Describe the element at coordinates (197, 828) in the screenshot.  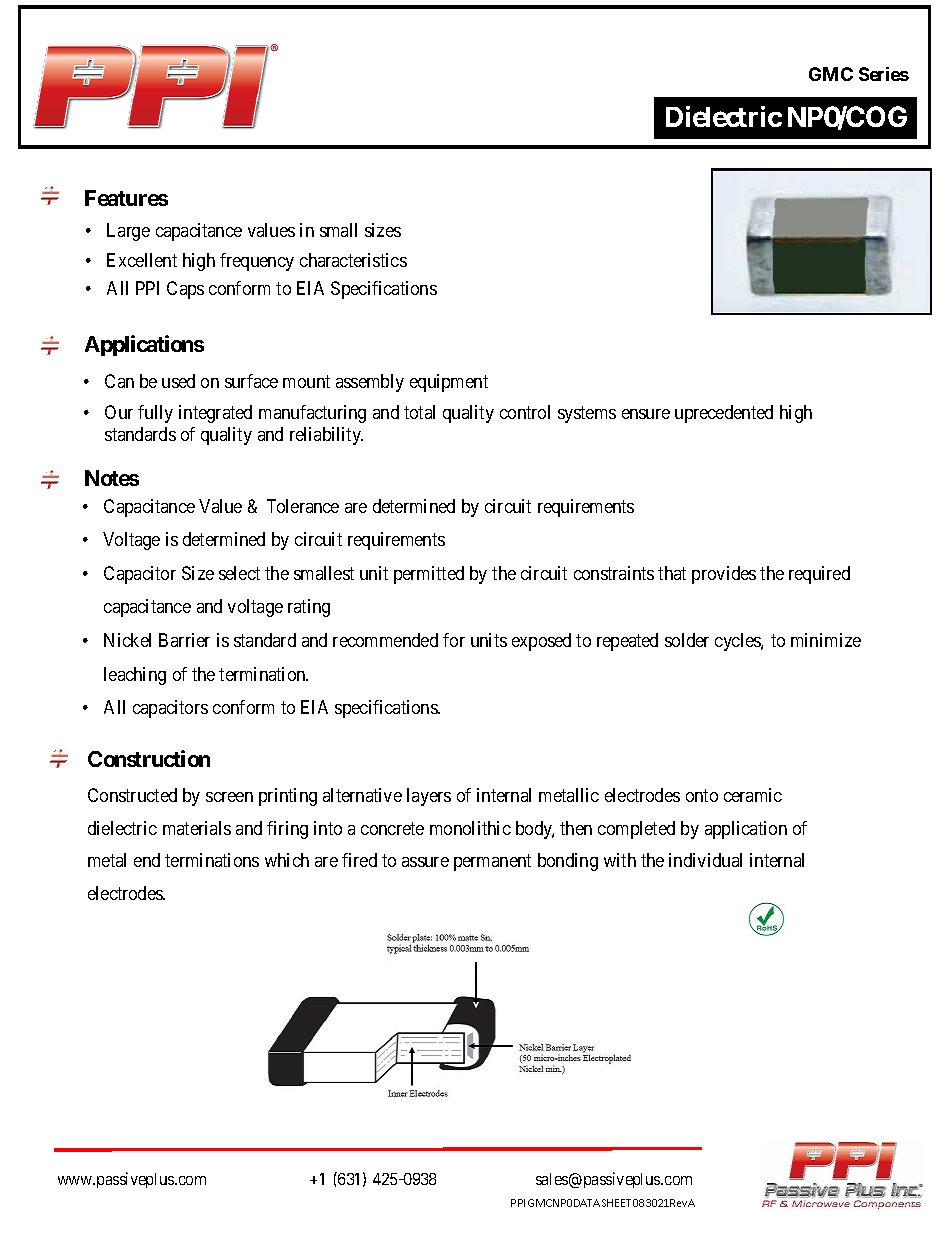
I see `materials` at that location.
